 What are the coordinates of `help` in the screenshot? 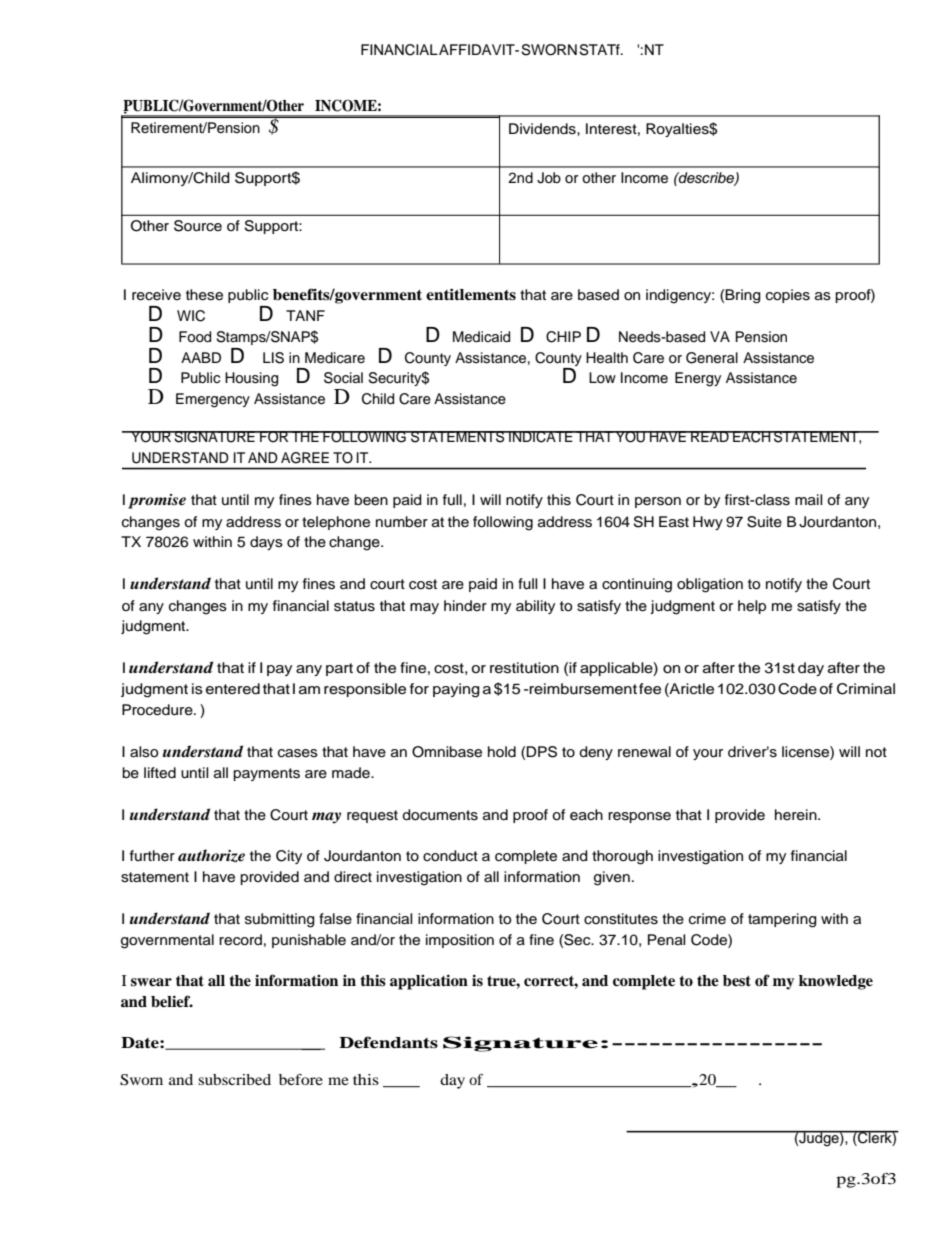 It's located at (752, 607).
